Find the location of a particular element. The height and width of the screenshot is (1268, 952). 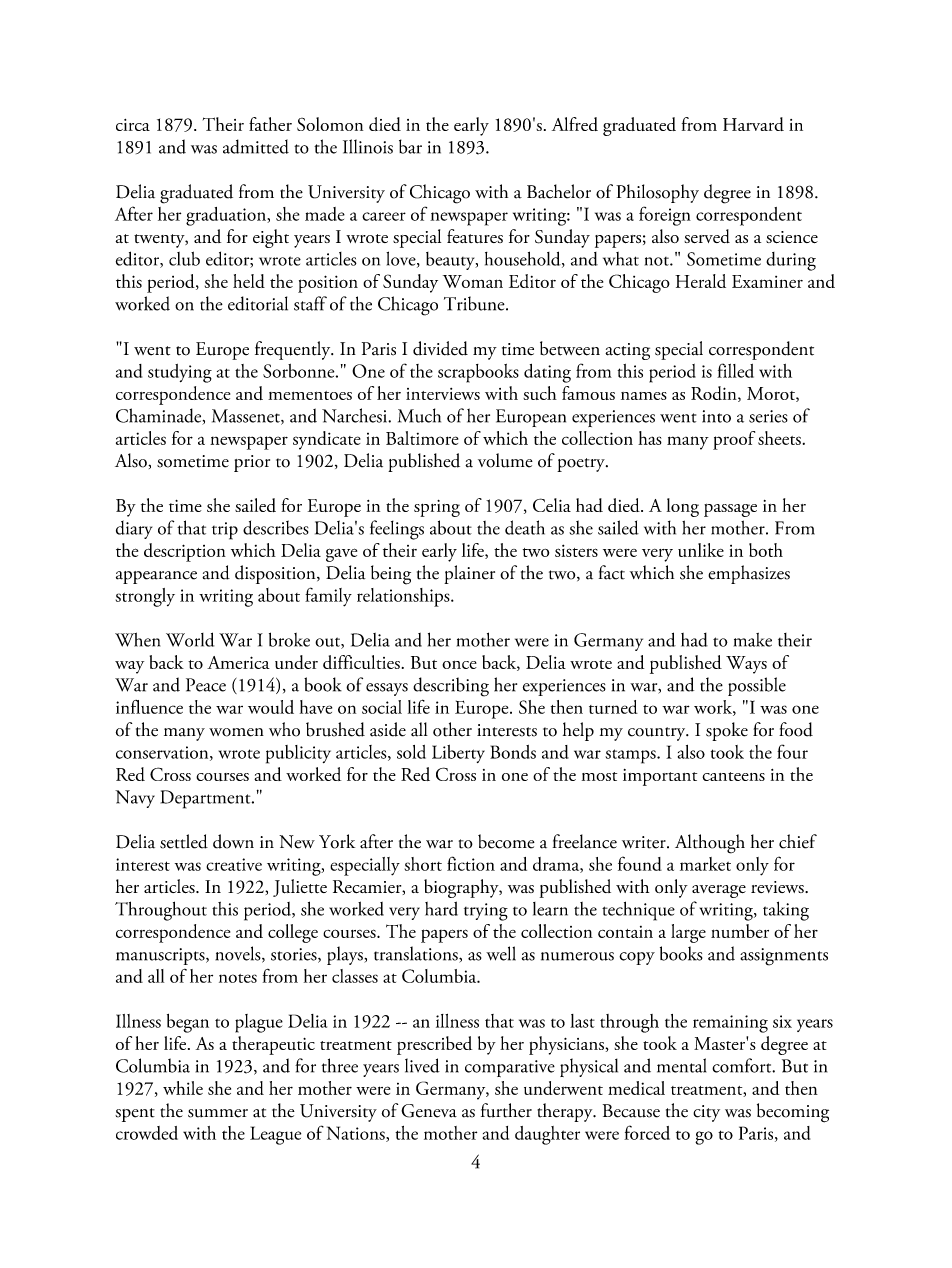

admitted is located at coordinates (256, 146).
